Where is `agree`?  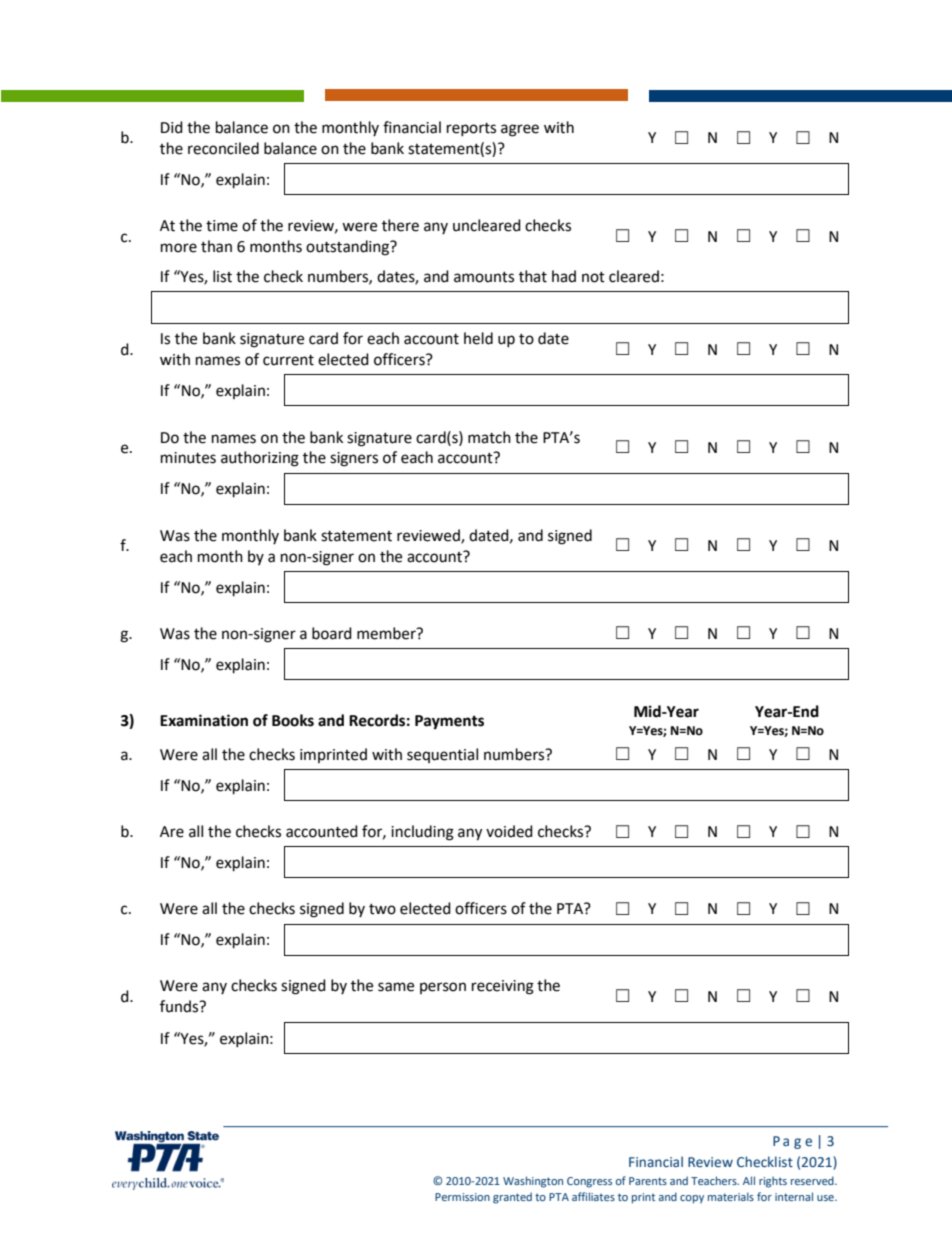 agree is located at coordinates (520, 130).
